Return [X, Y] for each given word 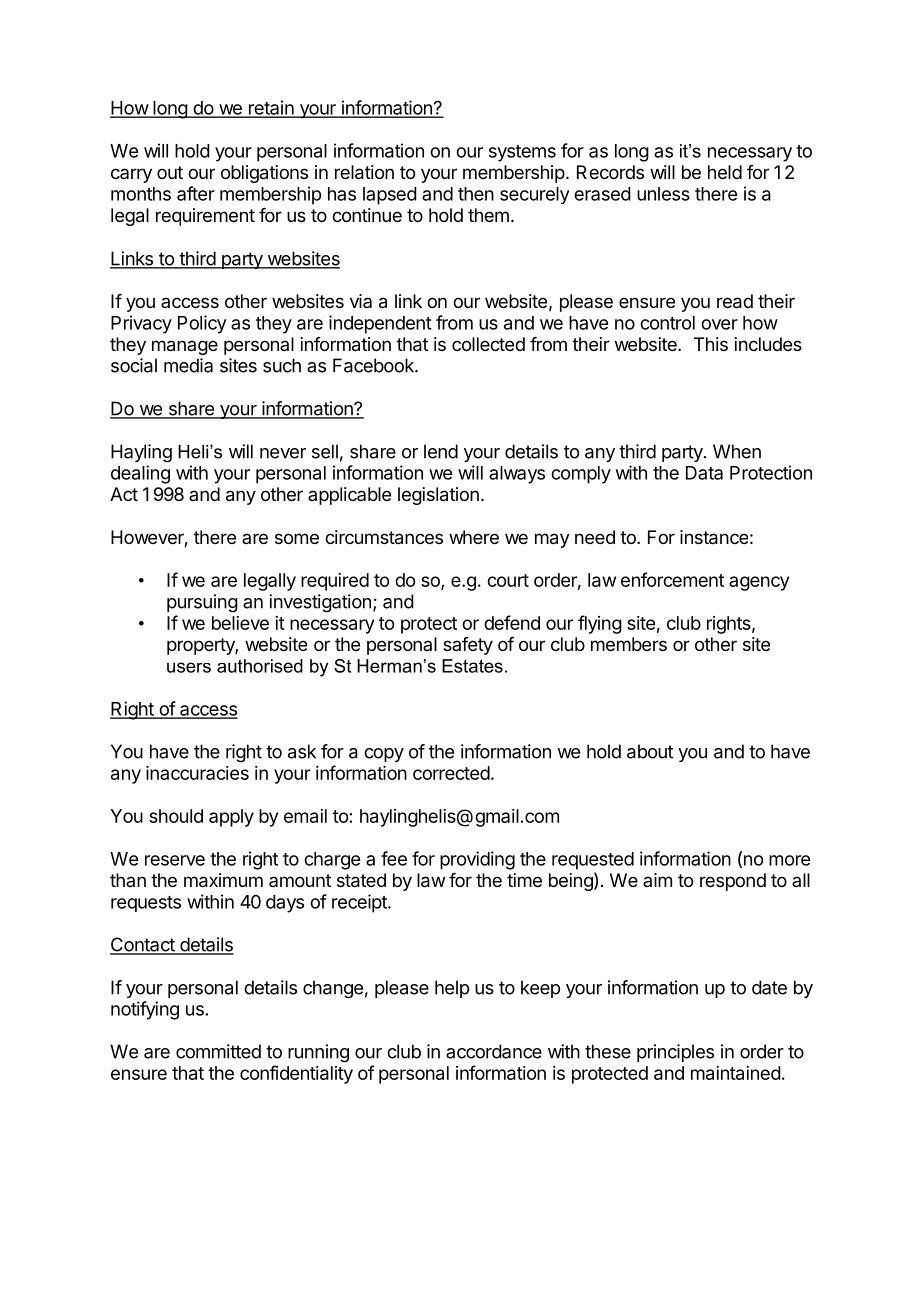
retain [271, 108]
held [725, 172]
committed [218, 1051]
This [711, 344]
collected [488, 344]
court [508, 580]
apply [231, 818]
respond [733, 882]
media [188, 365]
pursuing [202, 603]
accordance [494, 1051]
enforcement [672, 579]
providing [477, 860]
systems [522, 153]
